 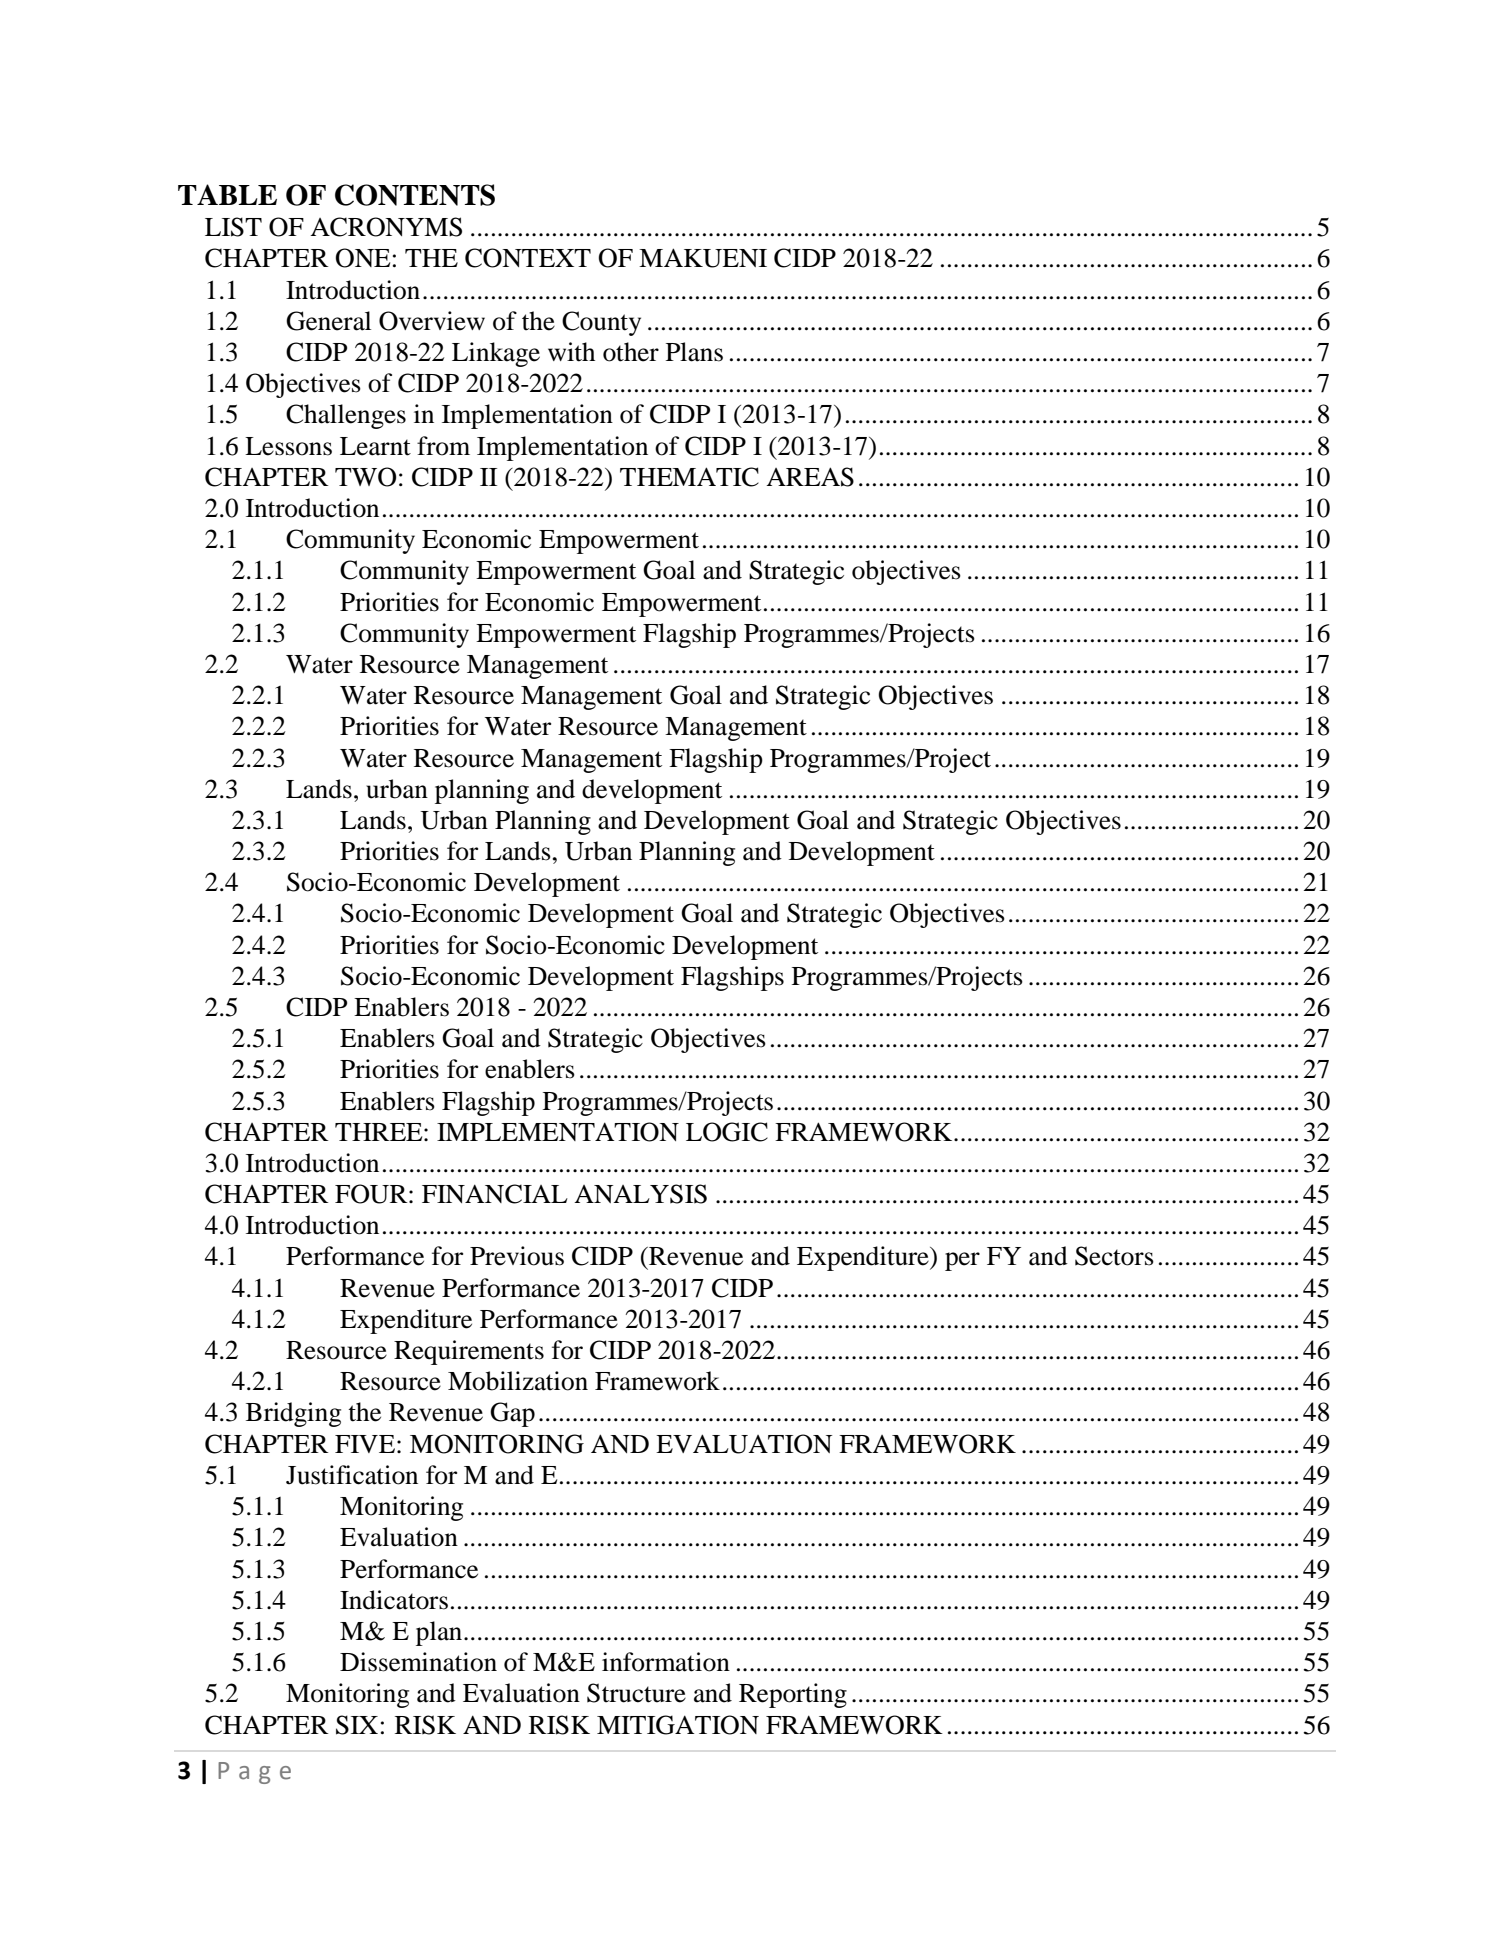 I want to click on Previous, so click(x=517, y=1256).
